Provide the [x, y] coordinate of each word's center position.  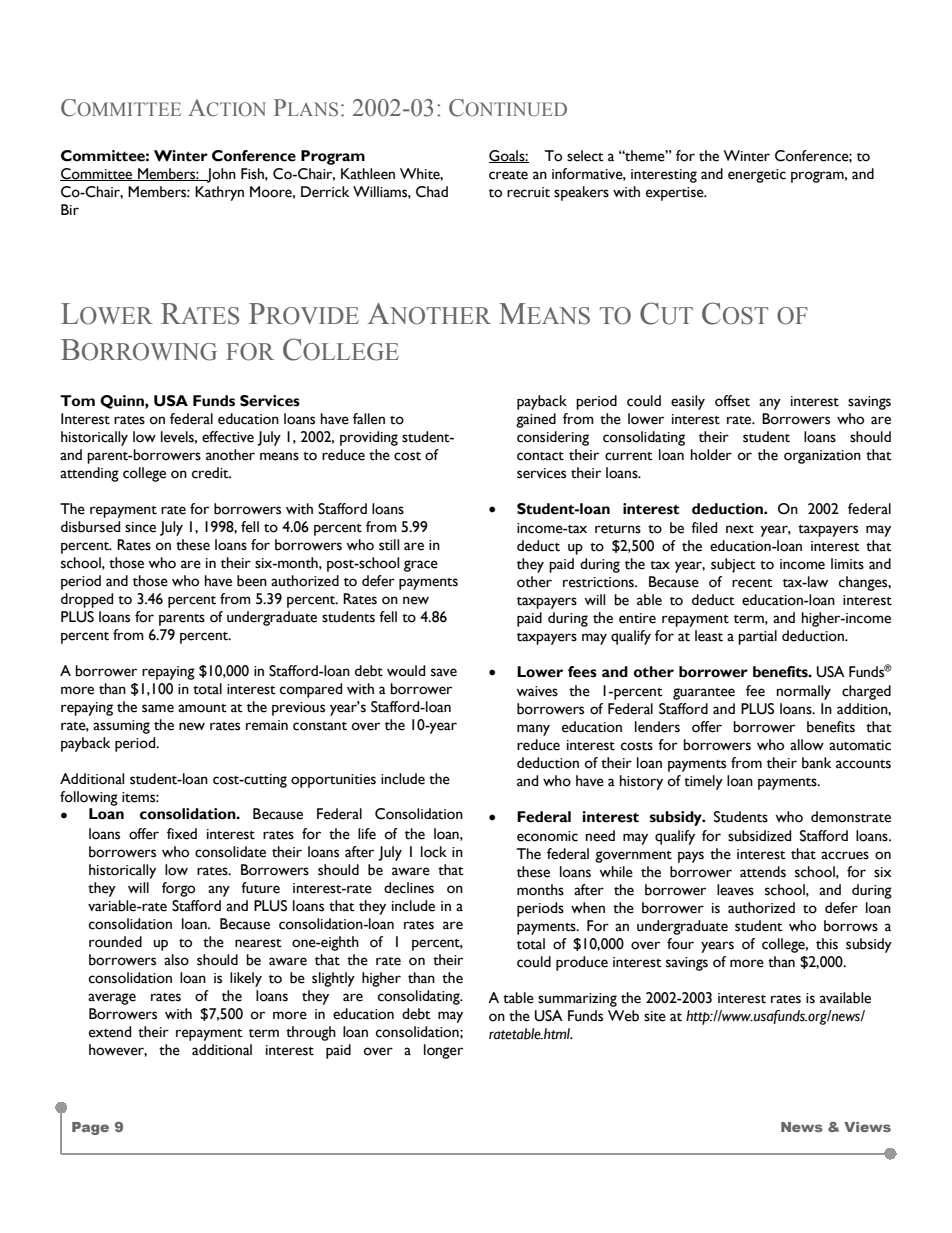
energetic [757, 176]
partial [757, 637]
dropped [87, 600]
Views [867, 1127]
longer [443, 1051]
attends [763, 872]
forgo [178, 889]
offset [732, 401]
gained [536, 420]
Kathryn [219, 193]
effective [228, 437]
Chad [432, 192]
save [444, 672]
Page [90, 1128]
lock [434, 852]
